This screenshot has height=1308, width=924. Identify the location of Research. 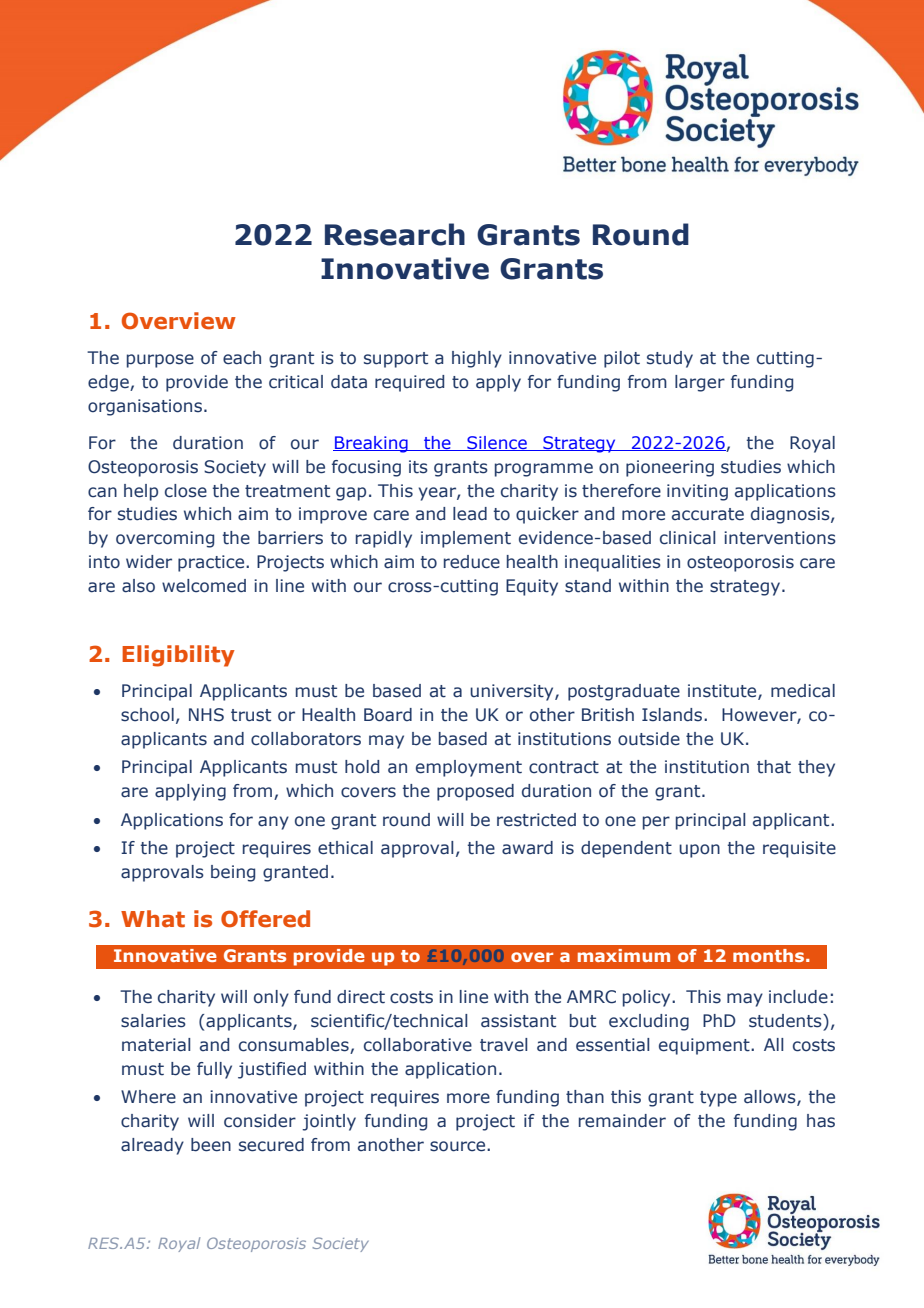
(395, 234).
